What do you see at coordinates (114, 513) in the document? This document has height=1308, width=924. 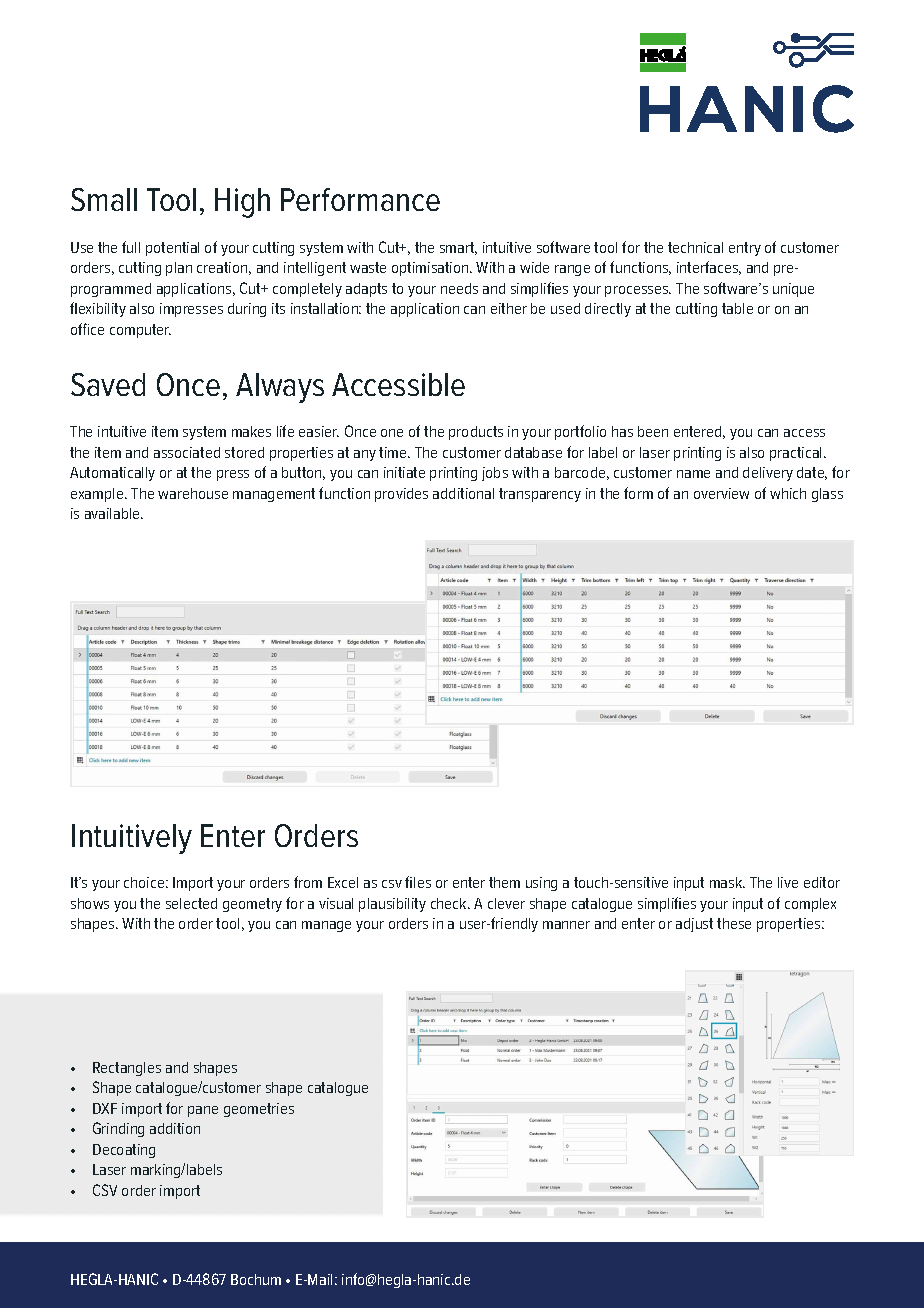 I see `available` at bounding box center [114, 513].
